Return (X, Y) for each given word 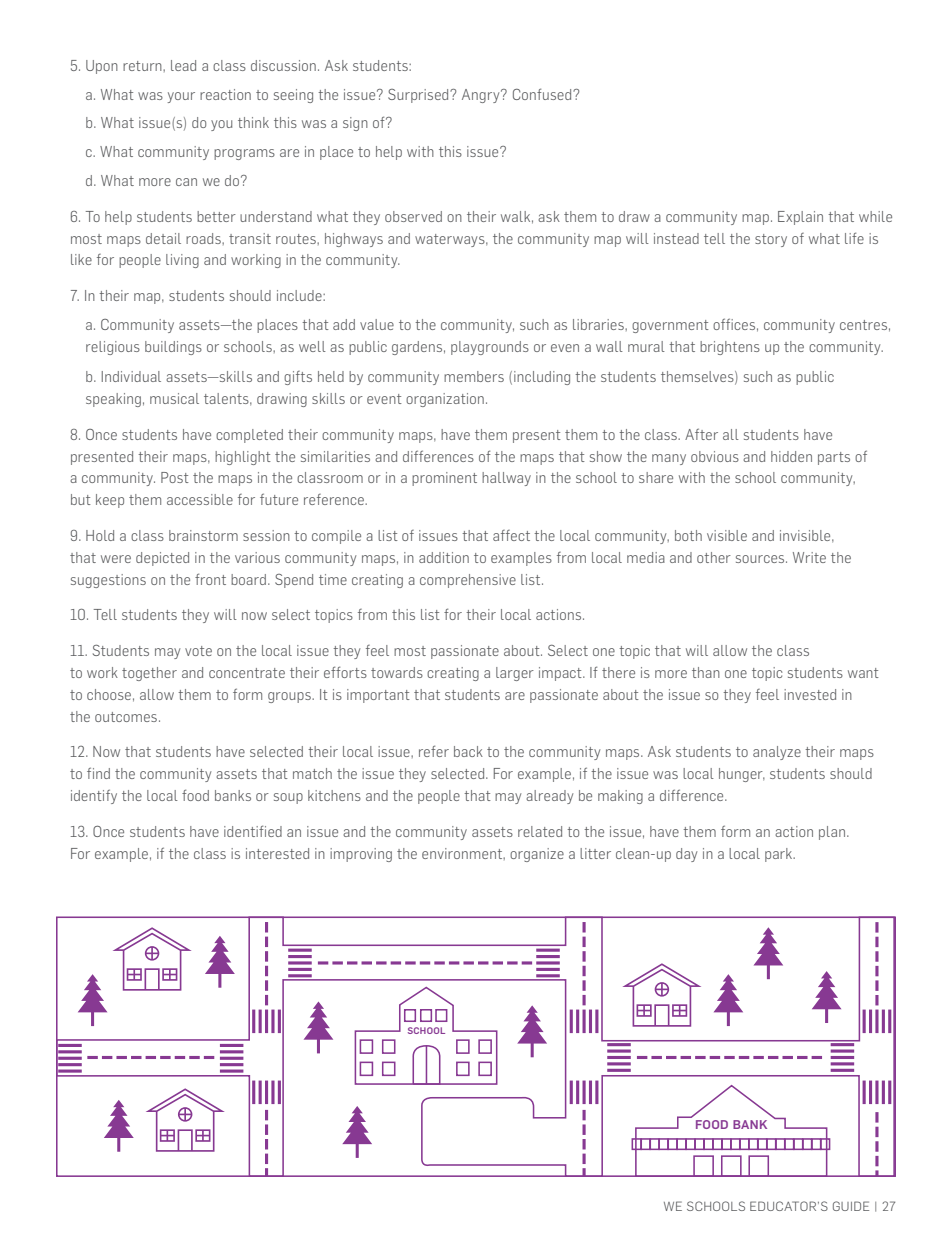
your (181, 97)
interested (277, 853)
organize (537, 855)
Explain (800, 218)
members (474, 376)
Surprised (419, 96)
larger (515, 674)
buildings (173, 348)
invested (810, 694)
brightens (730, 348)
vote (198, 651)
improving (361, 855)
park (780, 855)
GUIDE (851, 1206)
